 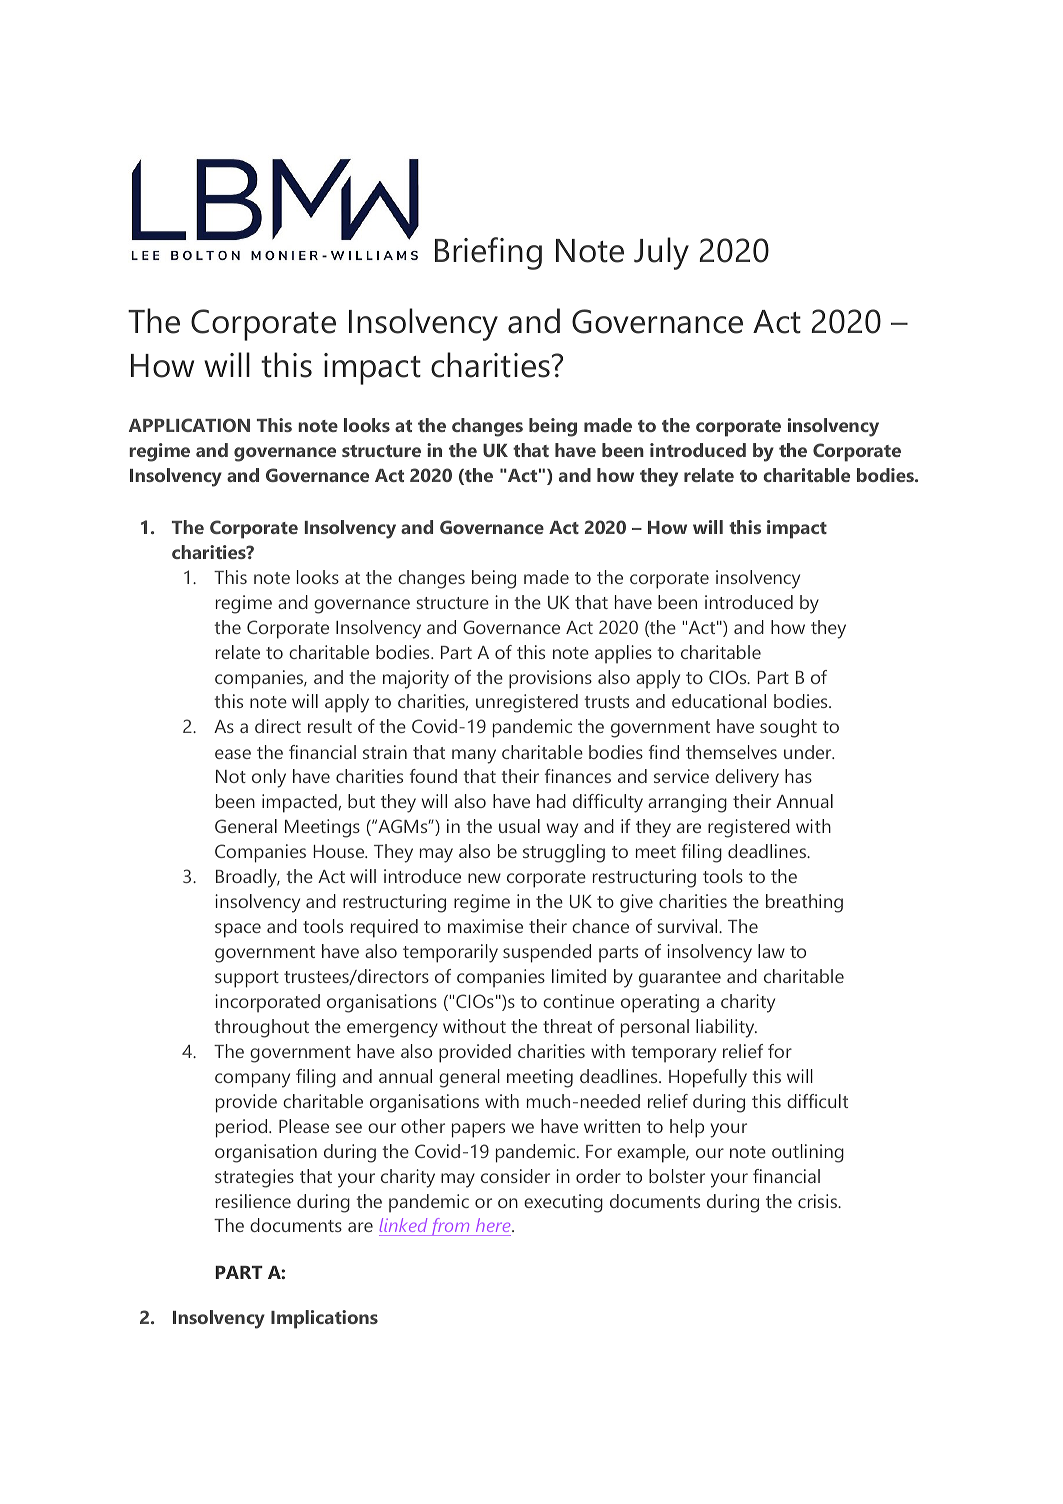 I want to click on only, so click(x=269, y=778).
